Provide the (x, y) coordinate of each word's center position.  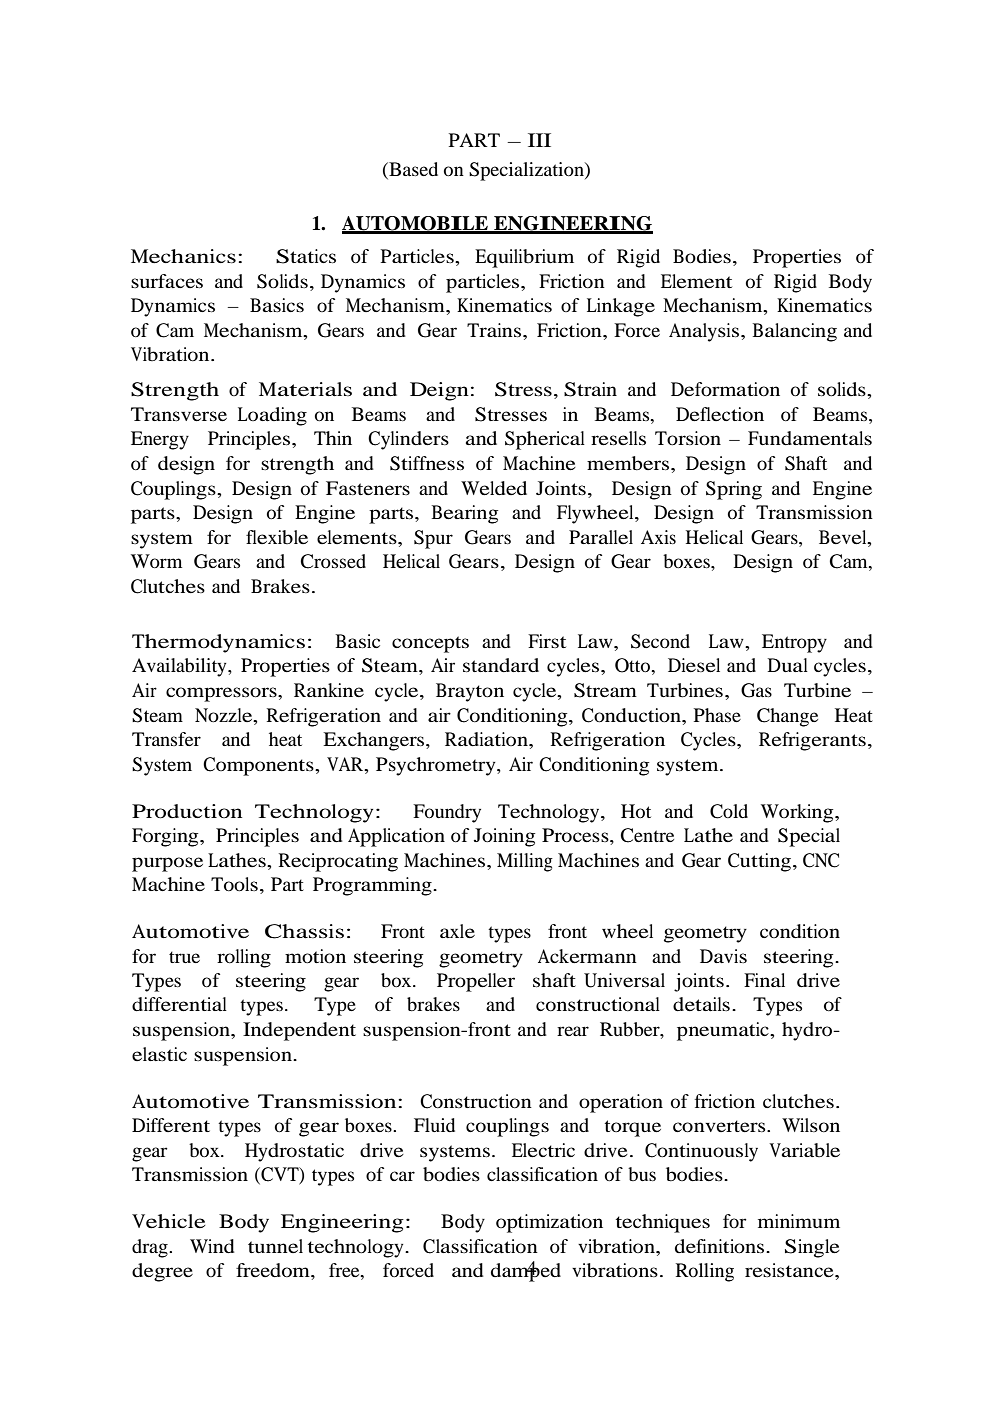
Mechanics (183, 256)
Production (187, 811)
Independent (299, 1031)
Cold (729, 811)
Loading (272, 416)
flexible (277, 537)
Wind (212, 1246)
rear (573, 1031)
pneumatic (724, 1031)
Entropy (794, 643)
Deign (439, 391)
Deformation (725, 389)
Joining (504, 837)
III (539, 140)
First (547, 641)
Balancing (795, 332)
